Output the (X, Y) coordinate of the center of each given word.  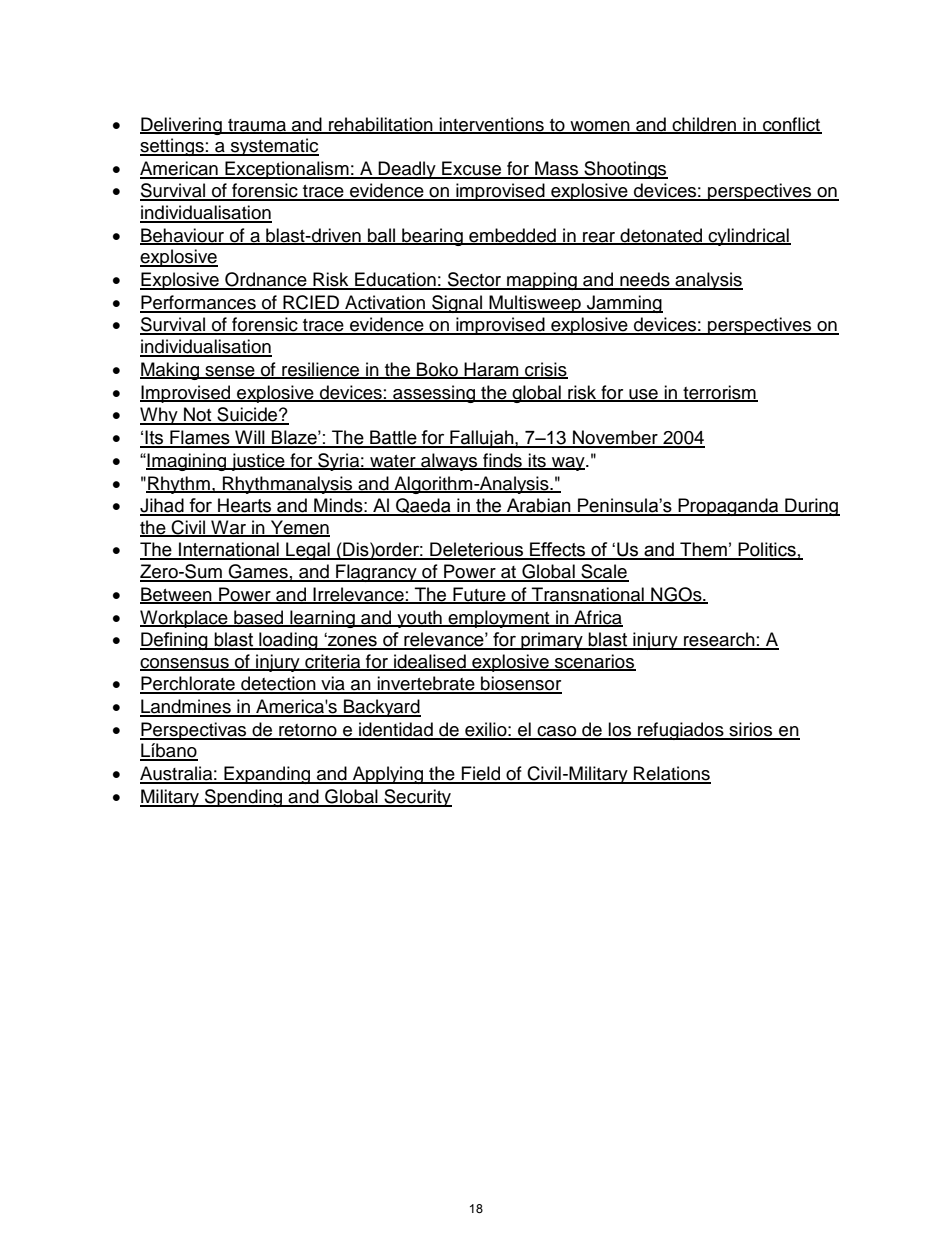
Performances (199, 303)
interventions (492, 125)
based (259, 618)
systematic (274, 147)
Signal (457, 304)
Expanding (267, 775)
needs (645, 280)
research (719, 640)
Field (481, 774)
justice (258, 462)
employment (499, 619)
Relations (671, 774)
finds (502, 461)
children (704, 125)
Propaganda (728, 507)
